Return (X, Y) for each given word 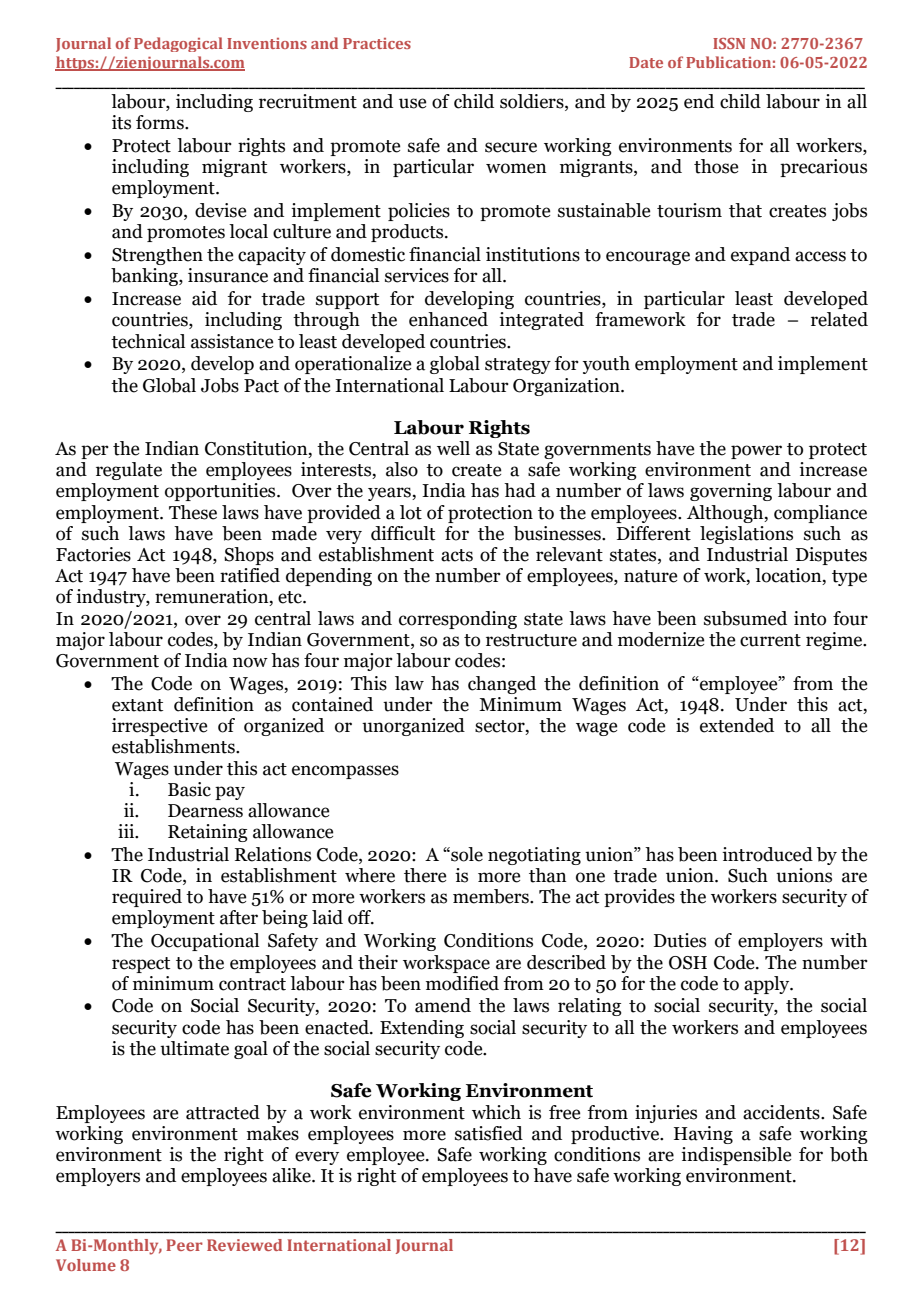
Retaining (208, 833)
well (453, 448)
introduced (767, 854)
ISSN (729, 43)
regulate (129, 471)
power (756, 452)
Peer (184, 1245)
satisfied (489, 1133)
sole (466, 854)
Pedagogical (178, 44)
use (412, 103)
